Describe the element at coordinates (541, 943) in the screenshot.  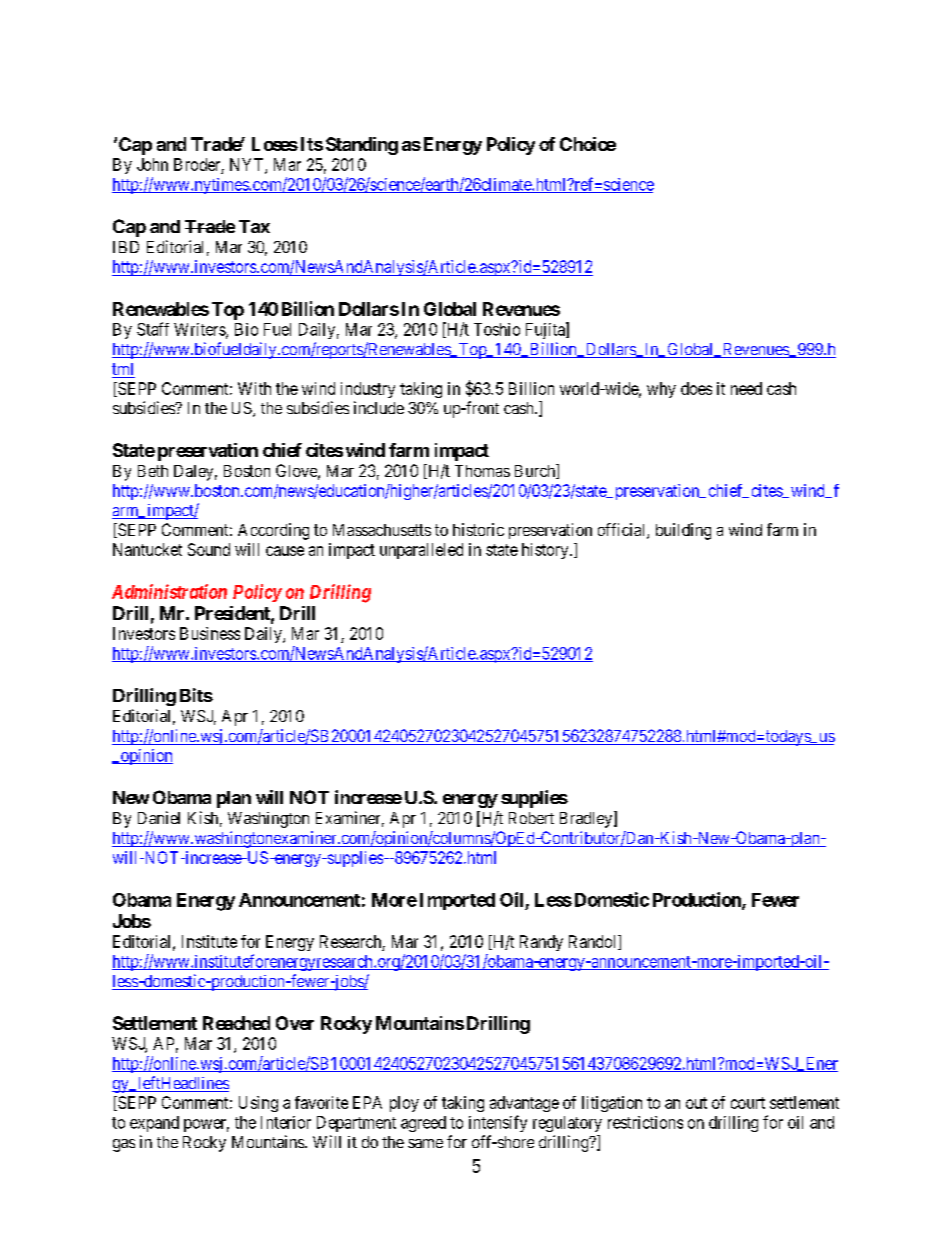
I see `Randy` at that location.
